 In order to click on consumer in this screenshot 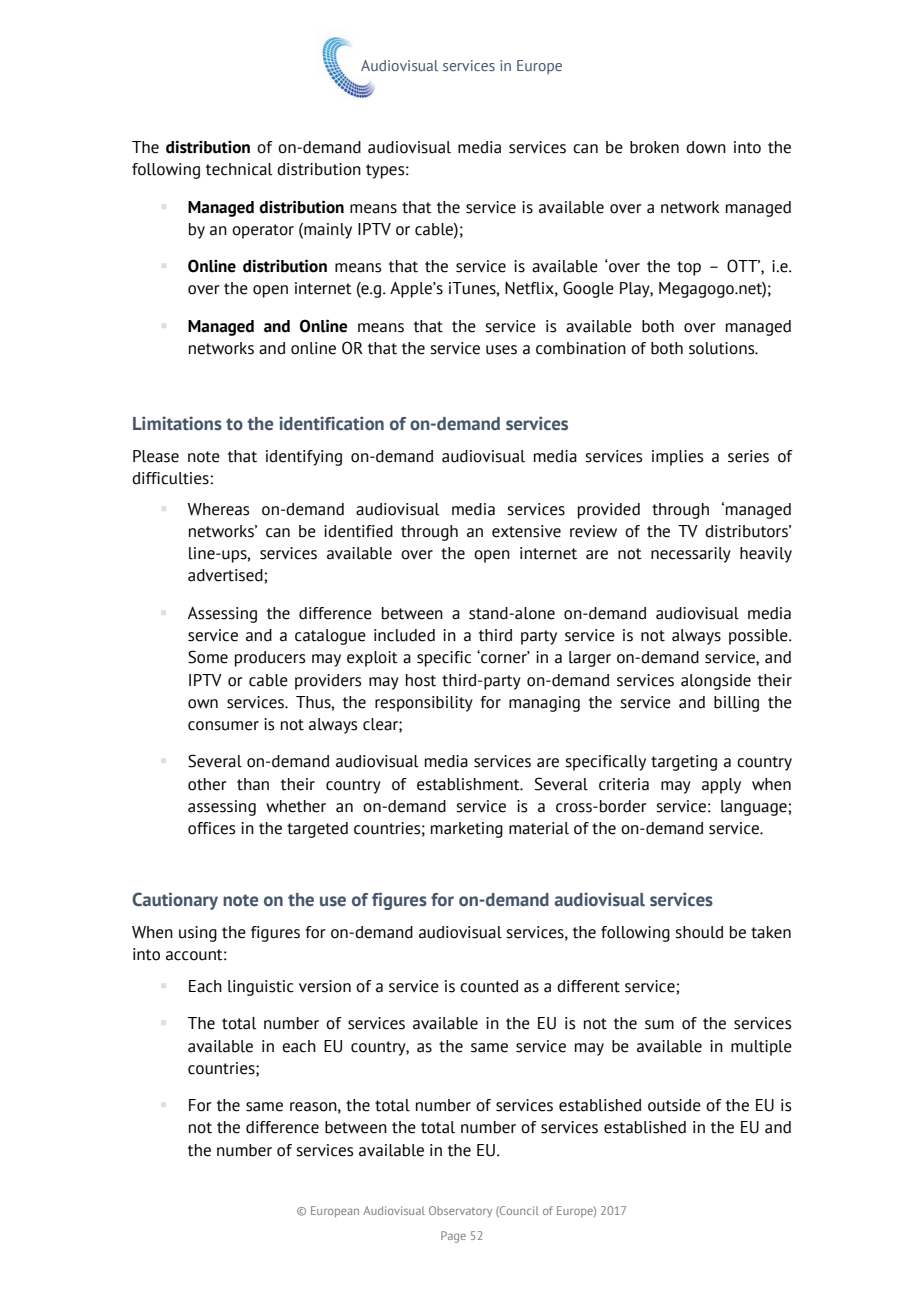, I will do `click(223, 726)`.
